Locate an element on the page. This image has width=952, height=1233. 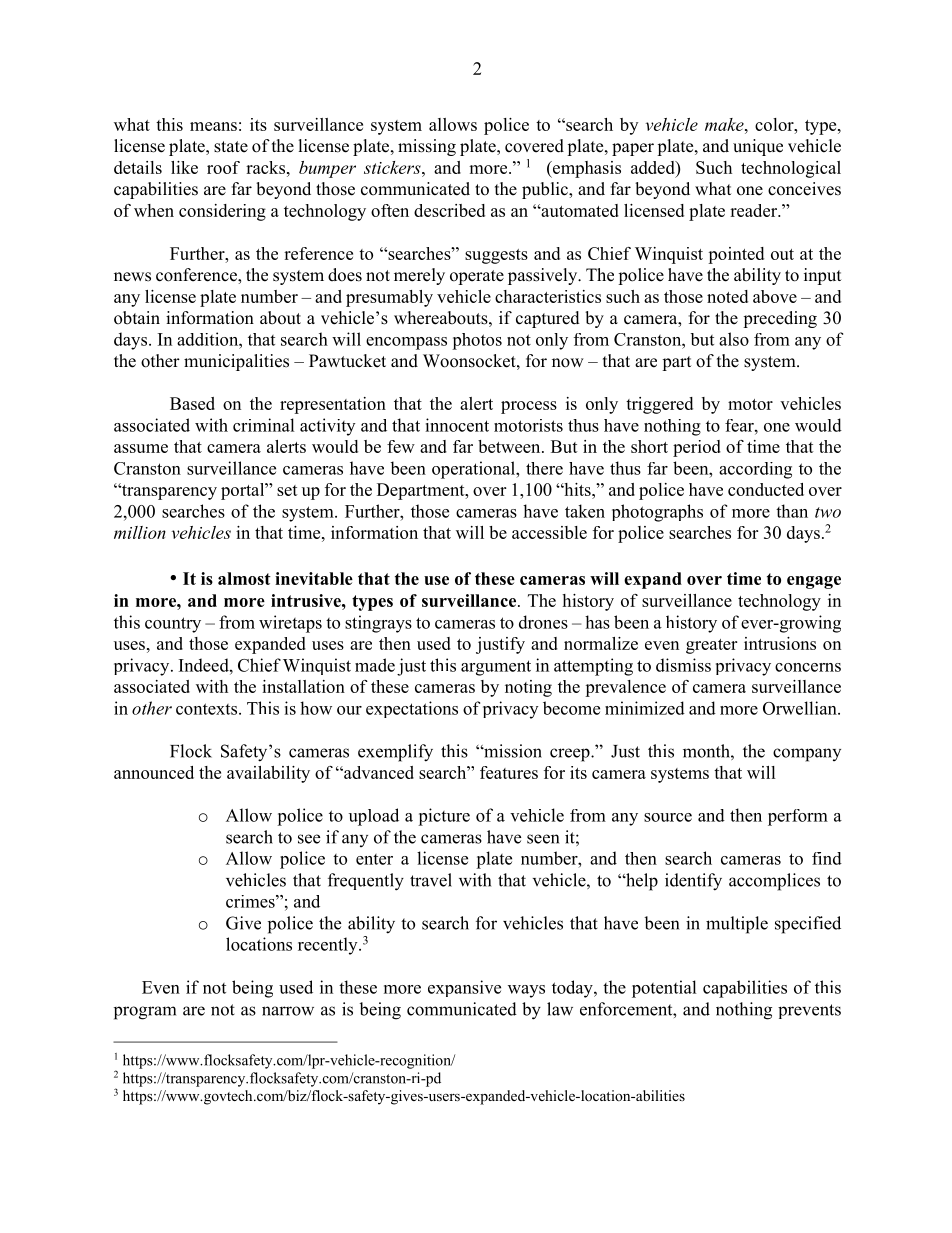
set is located at coordinates (287, 490).
